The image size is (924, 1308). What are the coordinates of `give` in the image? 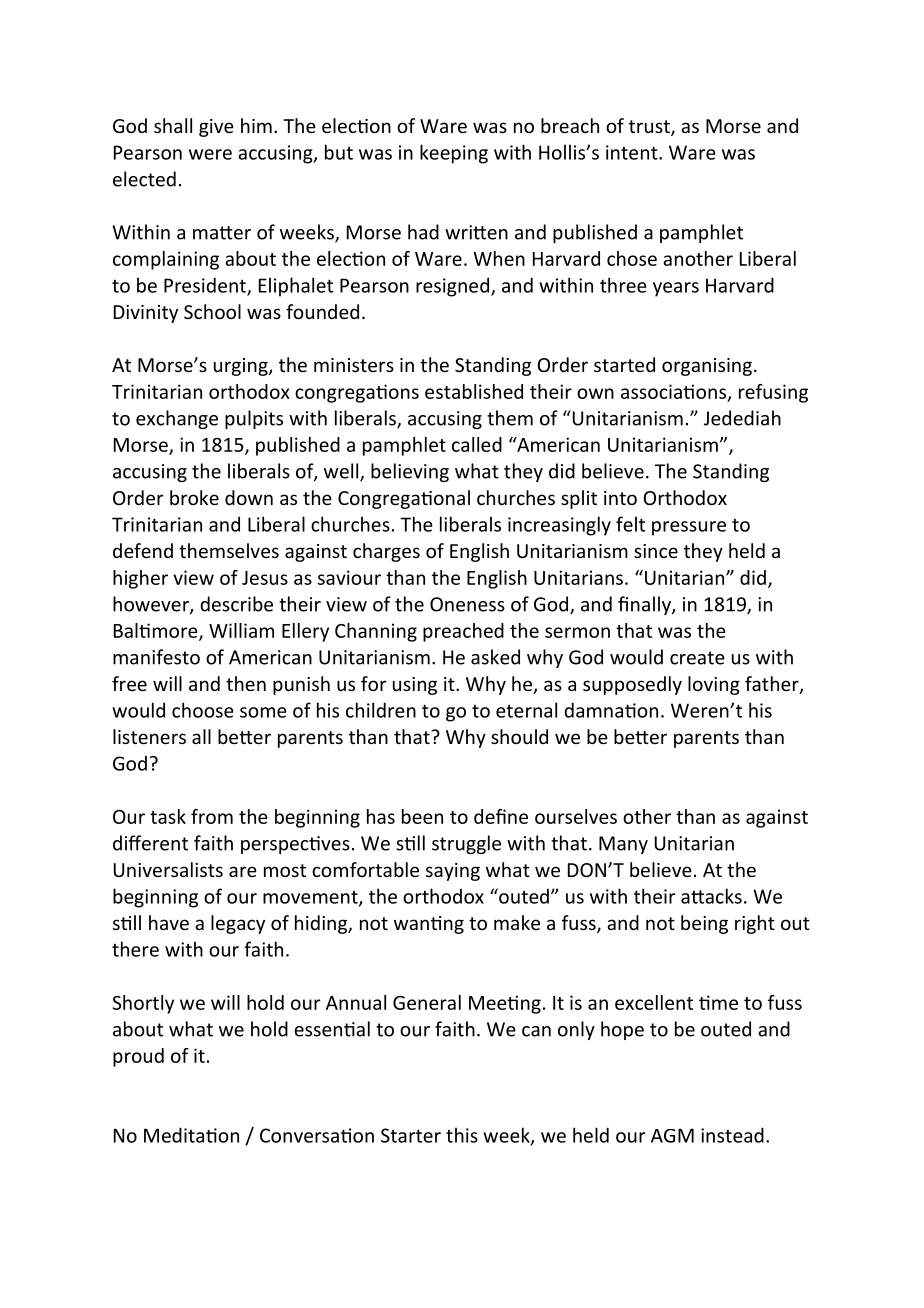 It's located at (216, 128).
